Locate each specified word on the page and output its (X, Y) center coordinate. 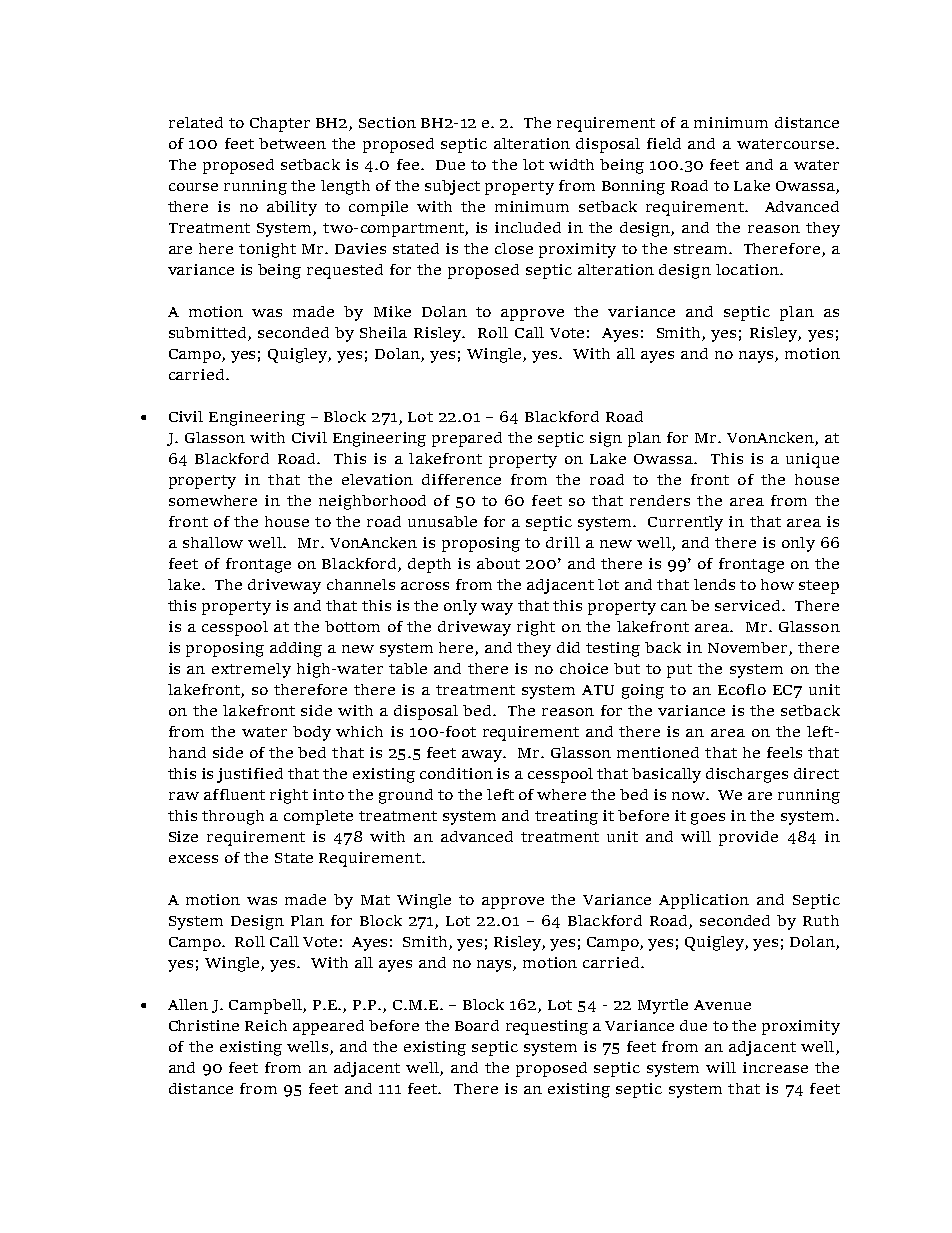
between (292, 143)
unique (812, 460)
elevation (377, 479)
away (483, 756)
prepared (467, 439)
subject (452, 187)
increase (775, 1067)
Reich (266, 1025)
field (664, 143)
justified (250, 775)
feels (784, 752)
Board (477, 1025)
